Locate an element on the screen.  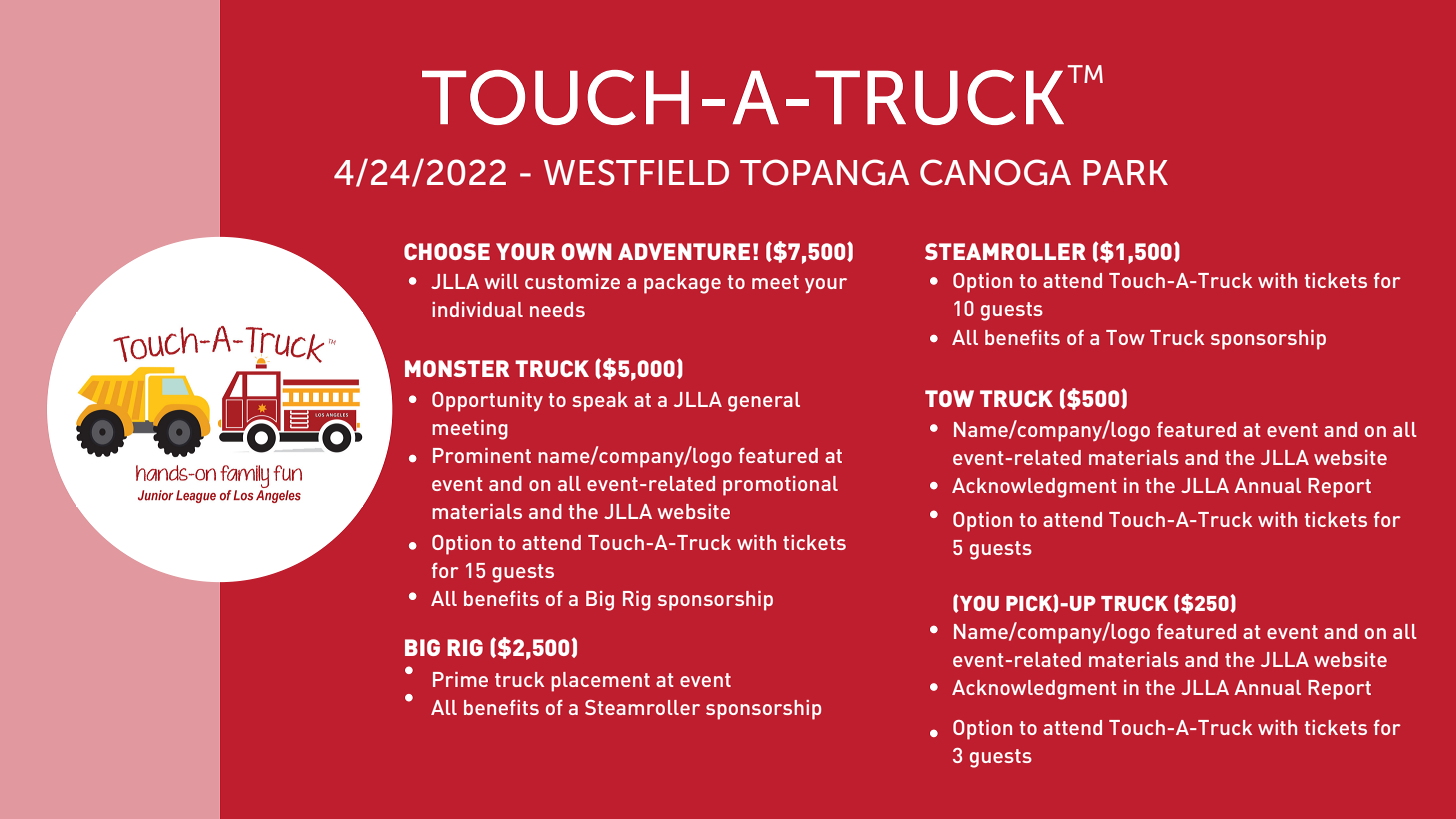
PARK is located at coordinates (1125, 172).
